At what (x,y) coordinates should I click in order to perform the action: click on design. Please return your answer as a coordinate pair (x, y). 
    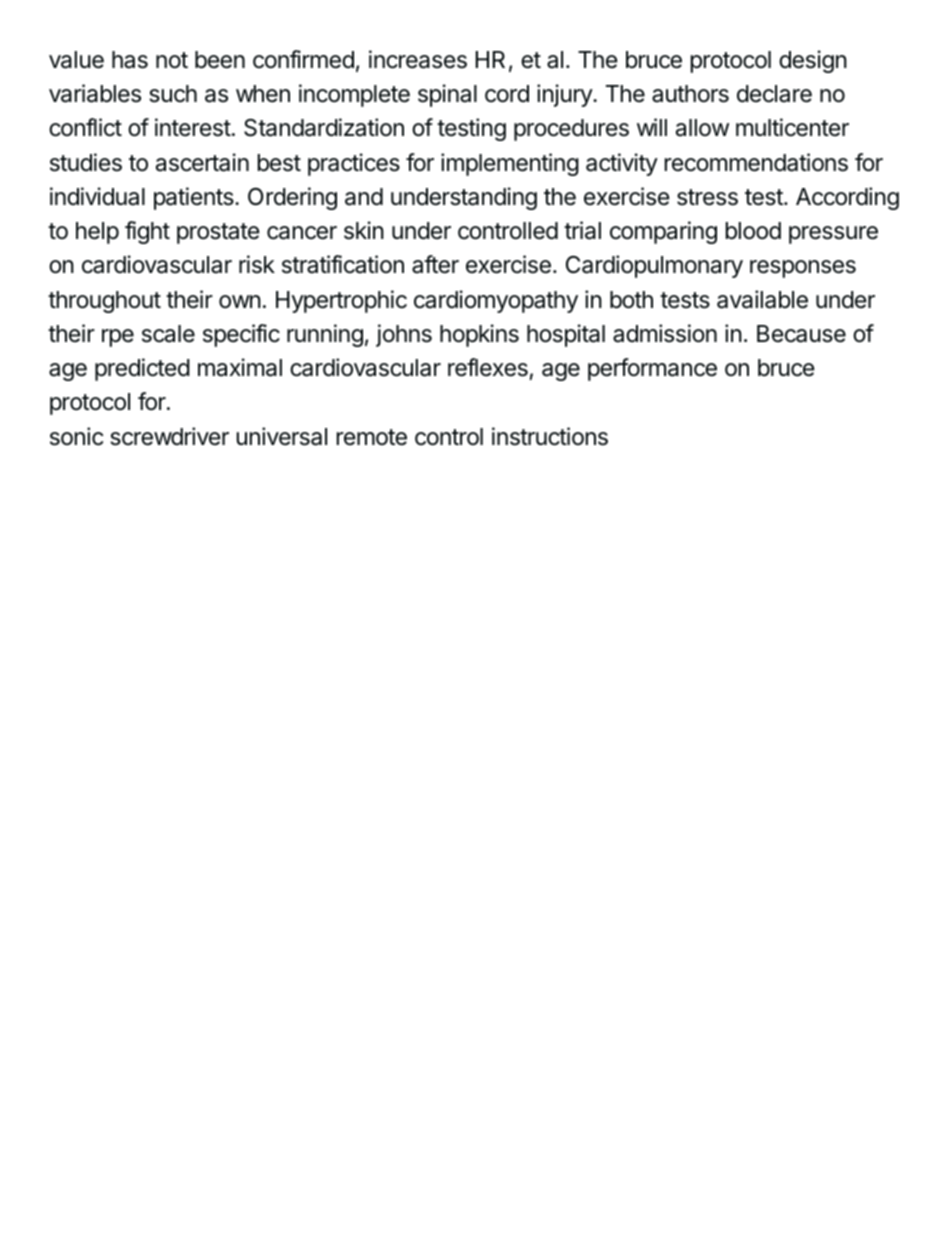
    Looking at the image, I should click on (813, 61).
